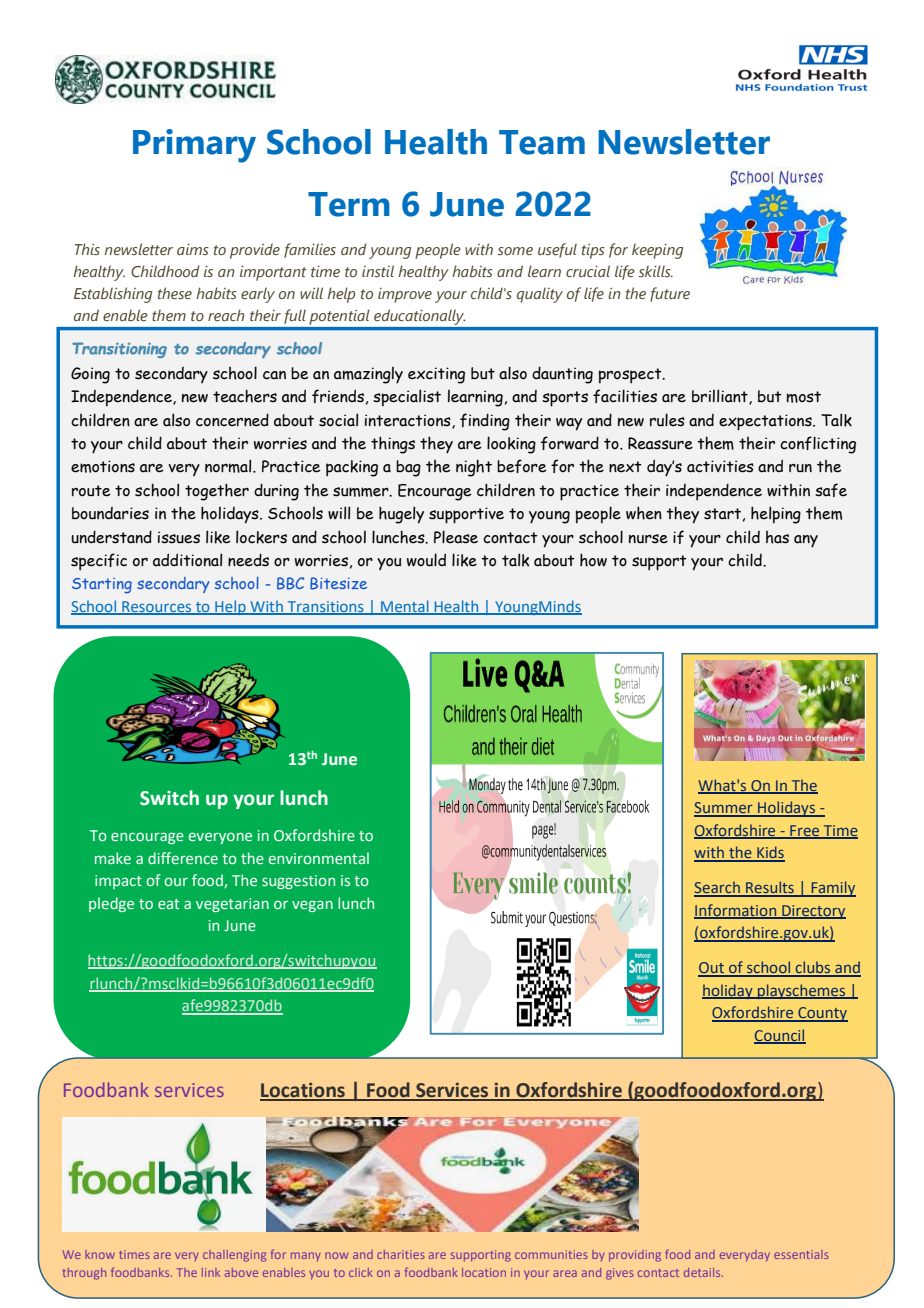 This document has height=1308, width=924. Describe the element at coordinates (211, 1272) in the document. I see `link` at that location.
